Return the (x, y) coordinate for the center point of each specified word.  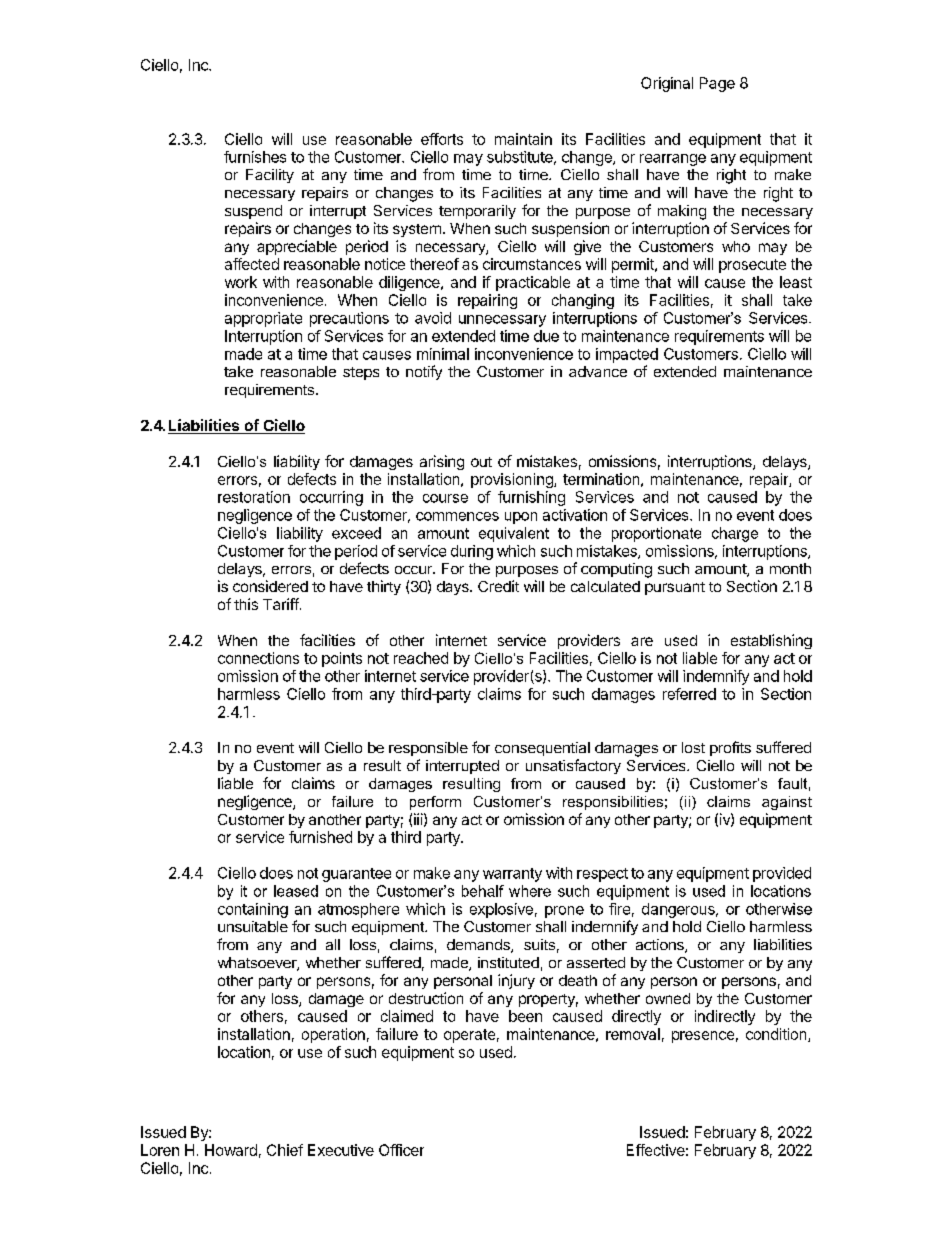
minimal (443, 354)
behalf (483, 891)
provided (782, 874)
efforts (442, 139)
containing (253, 910)
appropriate (263, 319)
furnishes (255, 157)
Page (717, 84)
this (246, 604)
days (454, 588)
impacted (627, 355)
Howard (231, 1150)
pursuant (675, 588)
